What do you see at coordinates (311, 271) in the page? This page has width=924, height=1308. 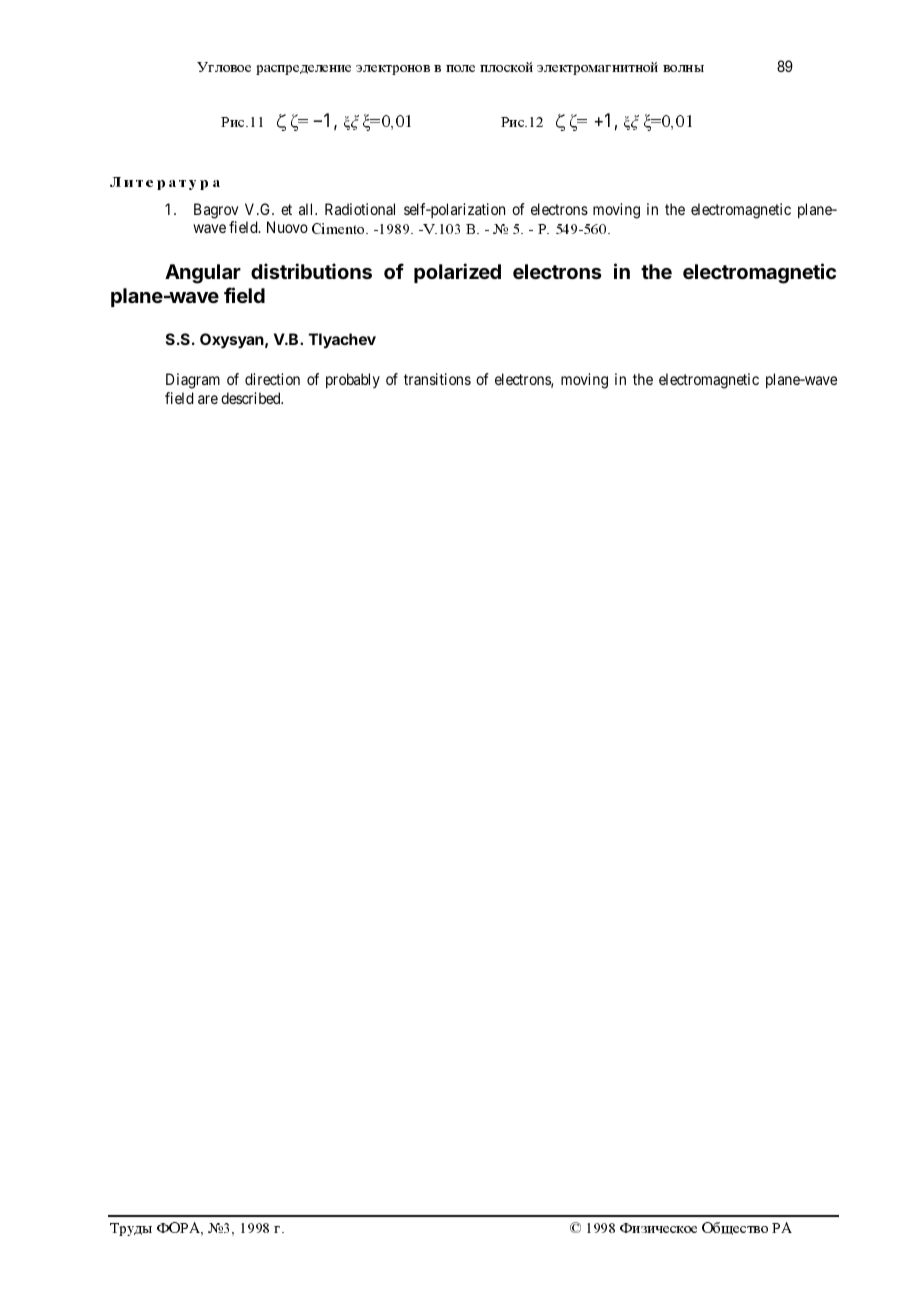 I see `distributions` at bounding box center [311, 271].
